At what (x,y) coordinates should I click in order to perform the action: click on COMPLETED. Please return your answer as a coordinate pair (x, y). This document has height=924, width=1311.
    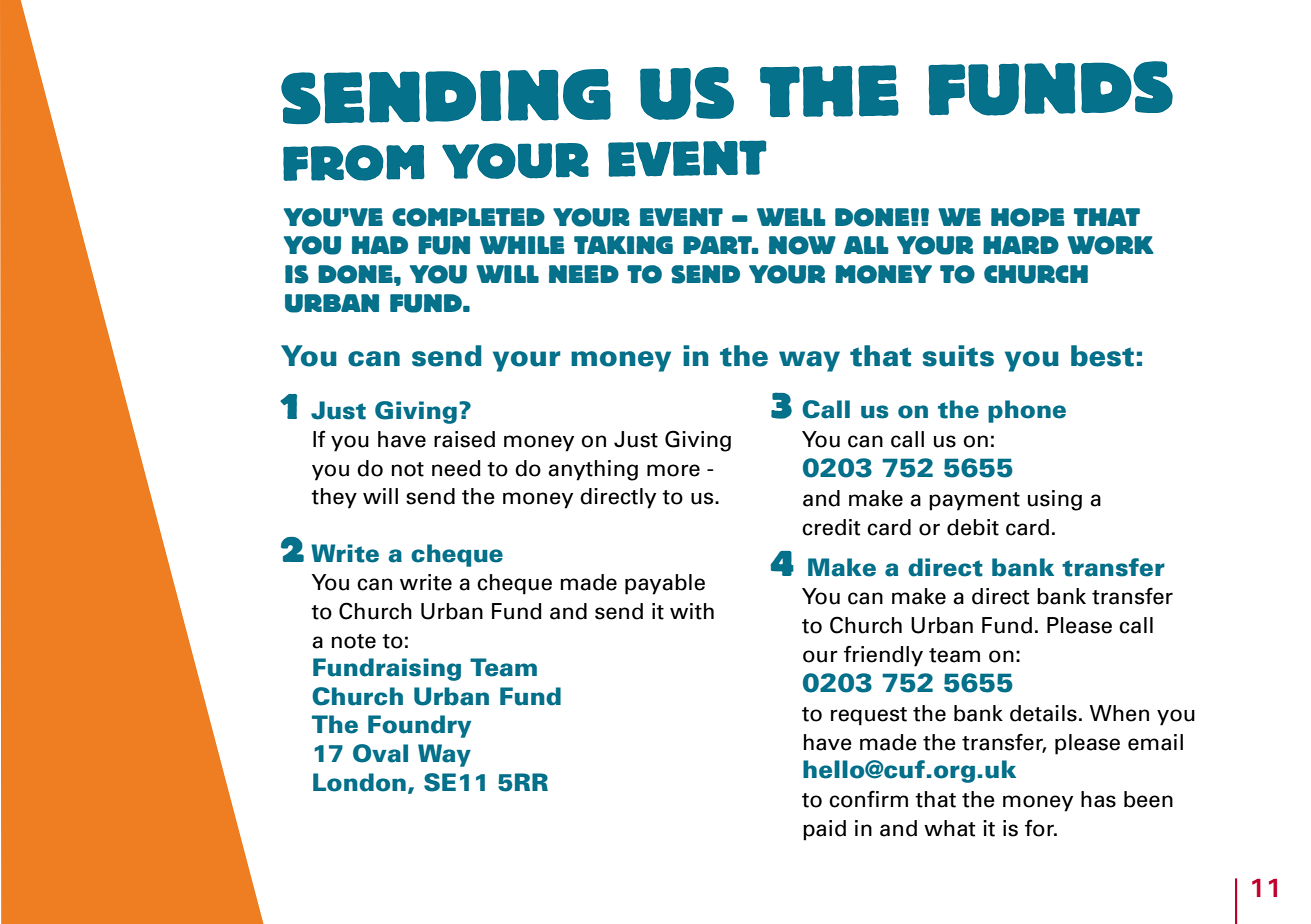
    Looking at the image, I should click on (468, 217).
